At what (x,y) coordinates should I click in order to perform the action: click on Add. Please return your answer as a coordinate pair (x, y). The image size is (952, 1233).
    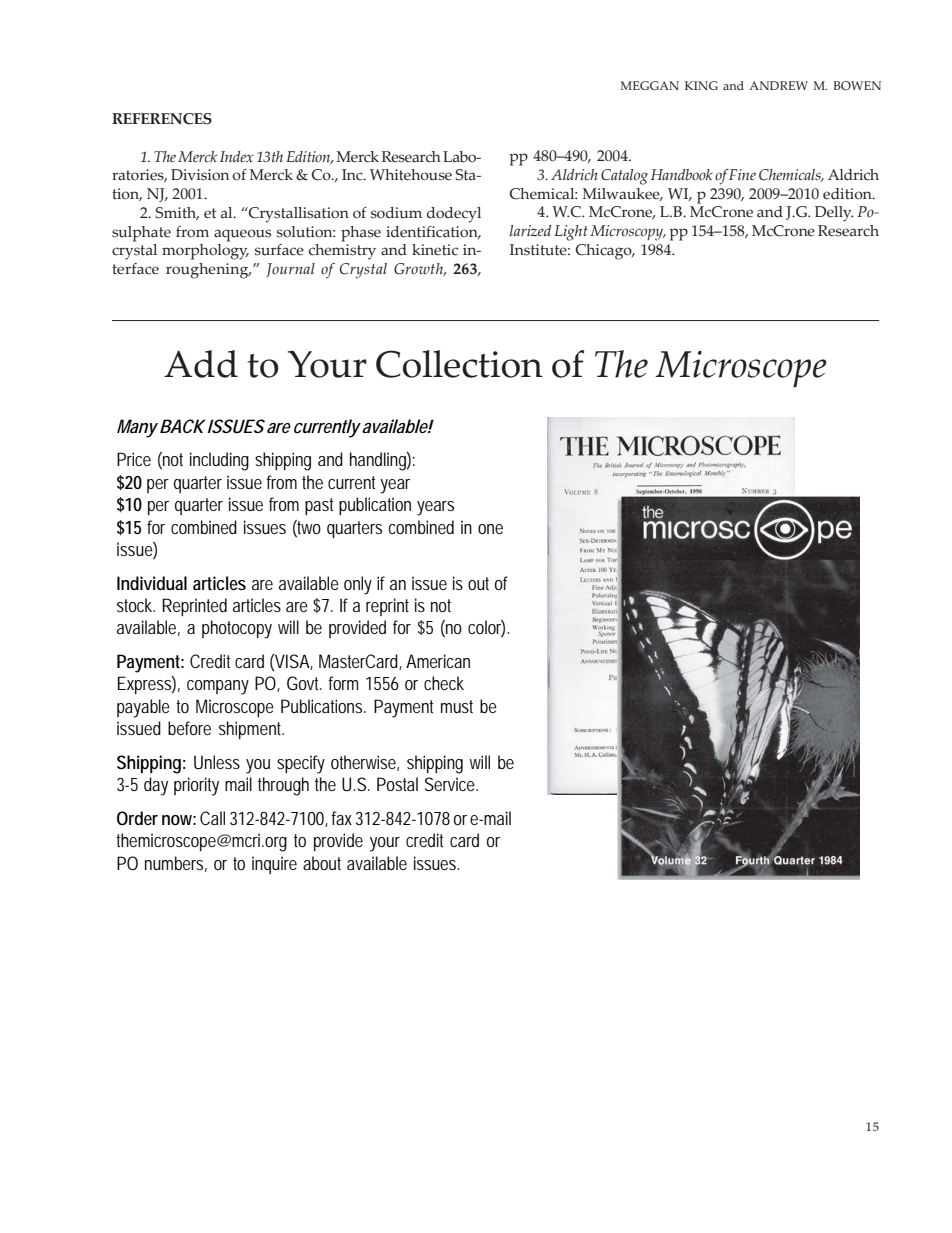
    Looking at the image, I should click on (201, 364).
